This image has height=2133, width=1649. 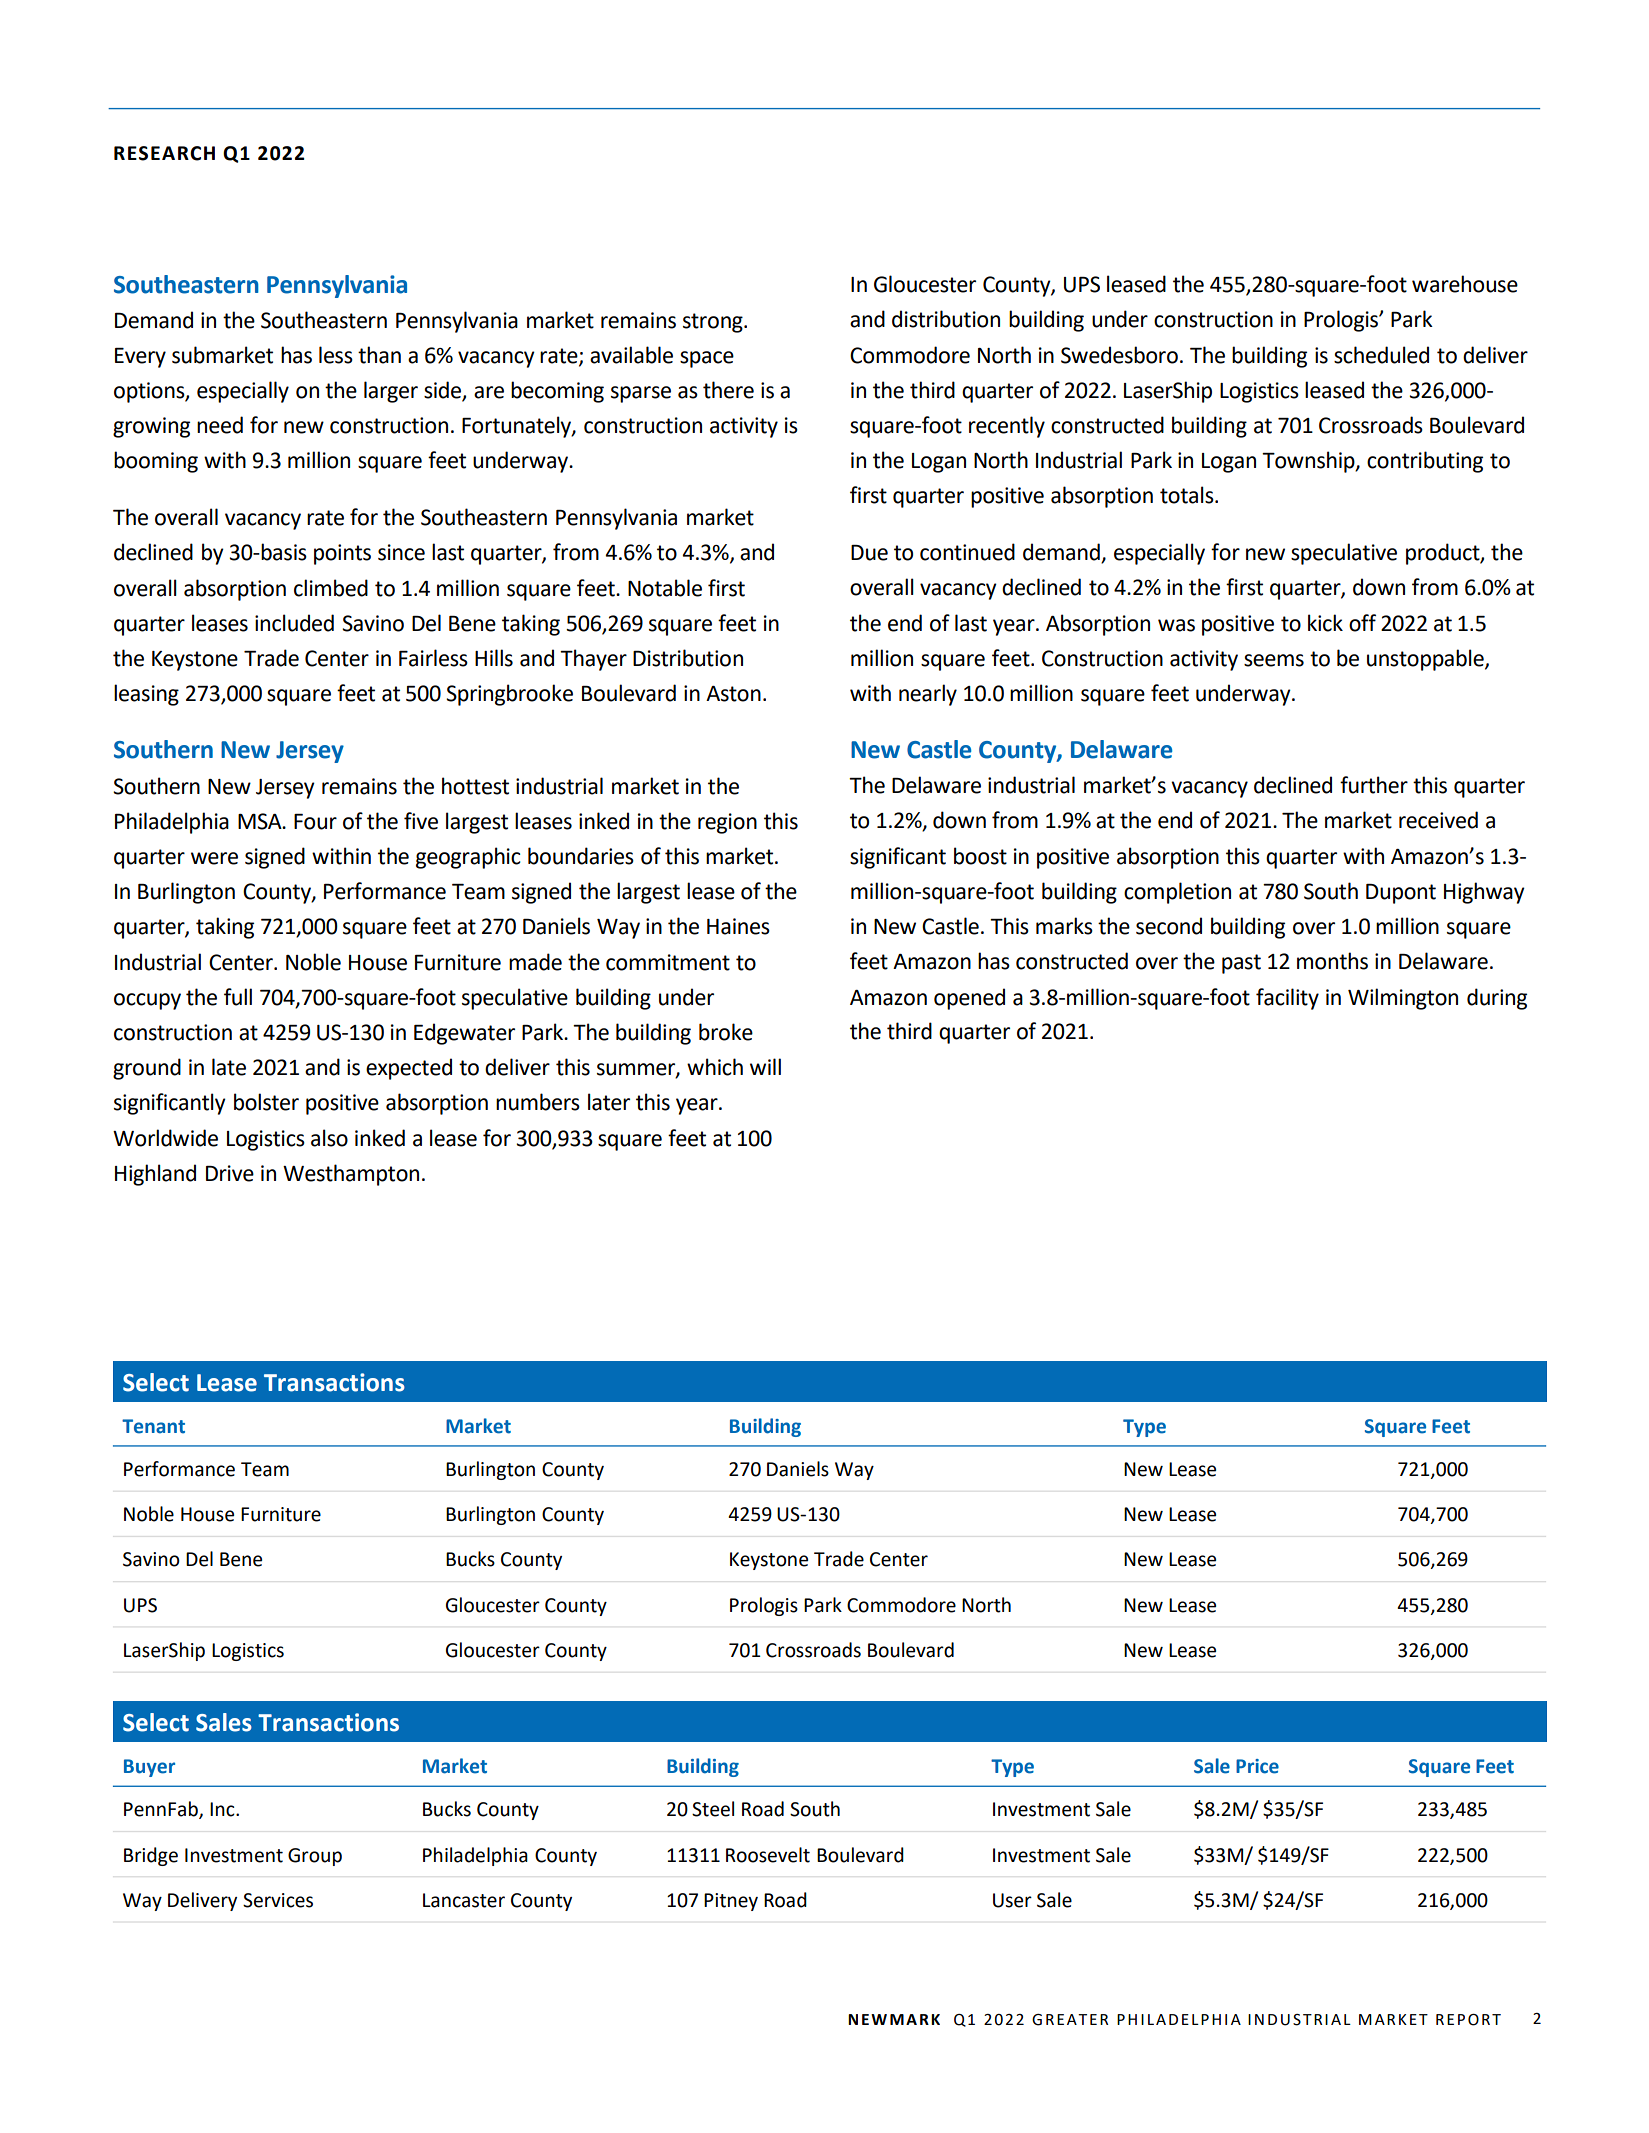 What do you see at coordinates (1381, 355) in the image?
I see `scheduled` at bounding box center [1381, 355].
